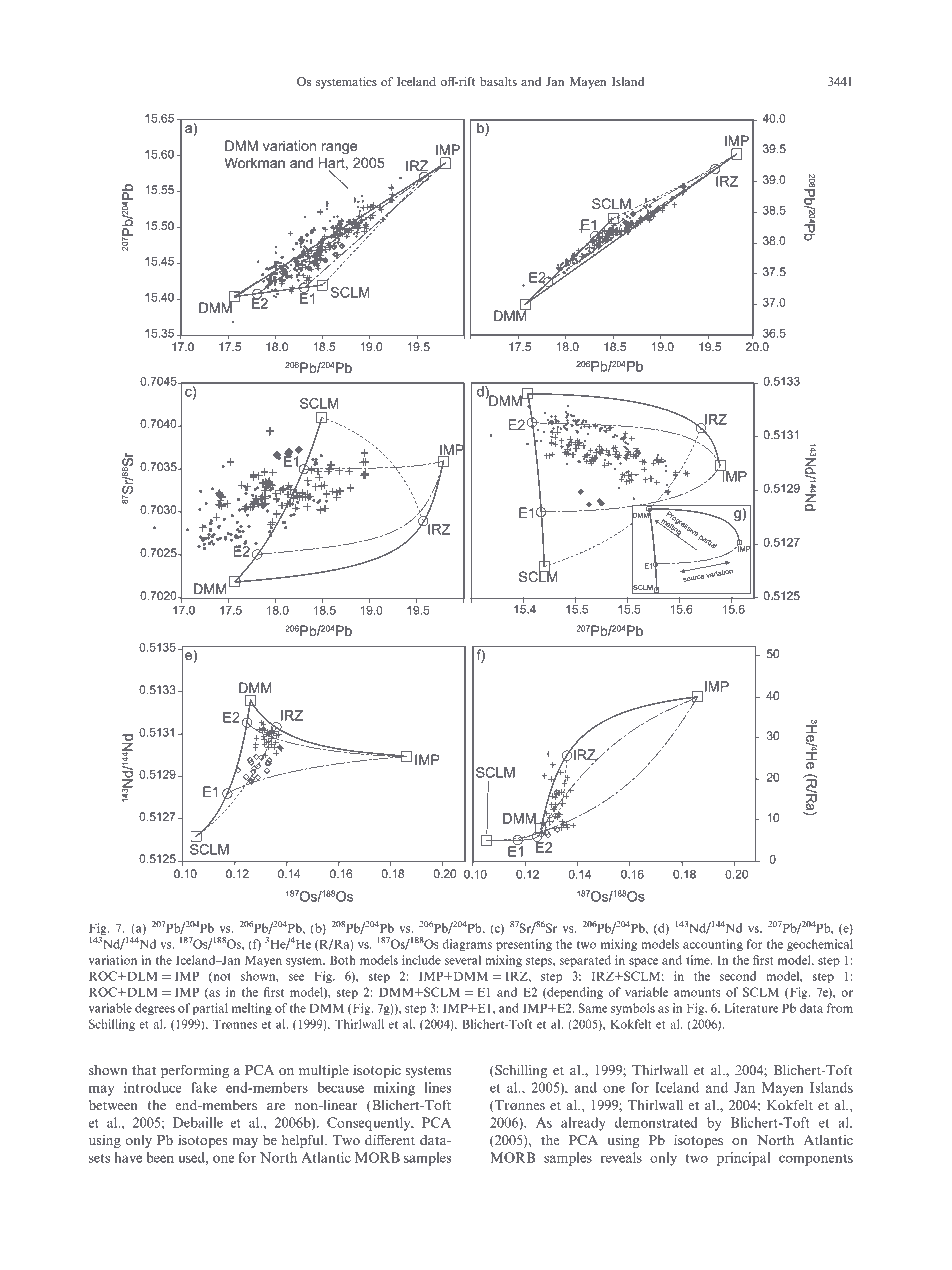 This image has width=952, height=1270. What do you see at coordinates (204, 1087) in the image?
I see `fake` at bounding box center [204, 1087].
